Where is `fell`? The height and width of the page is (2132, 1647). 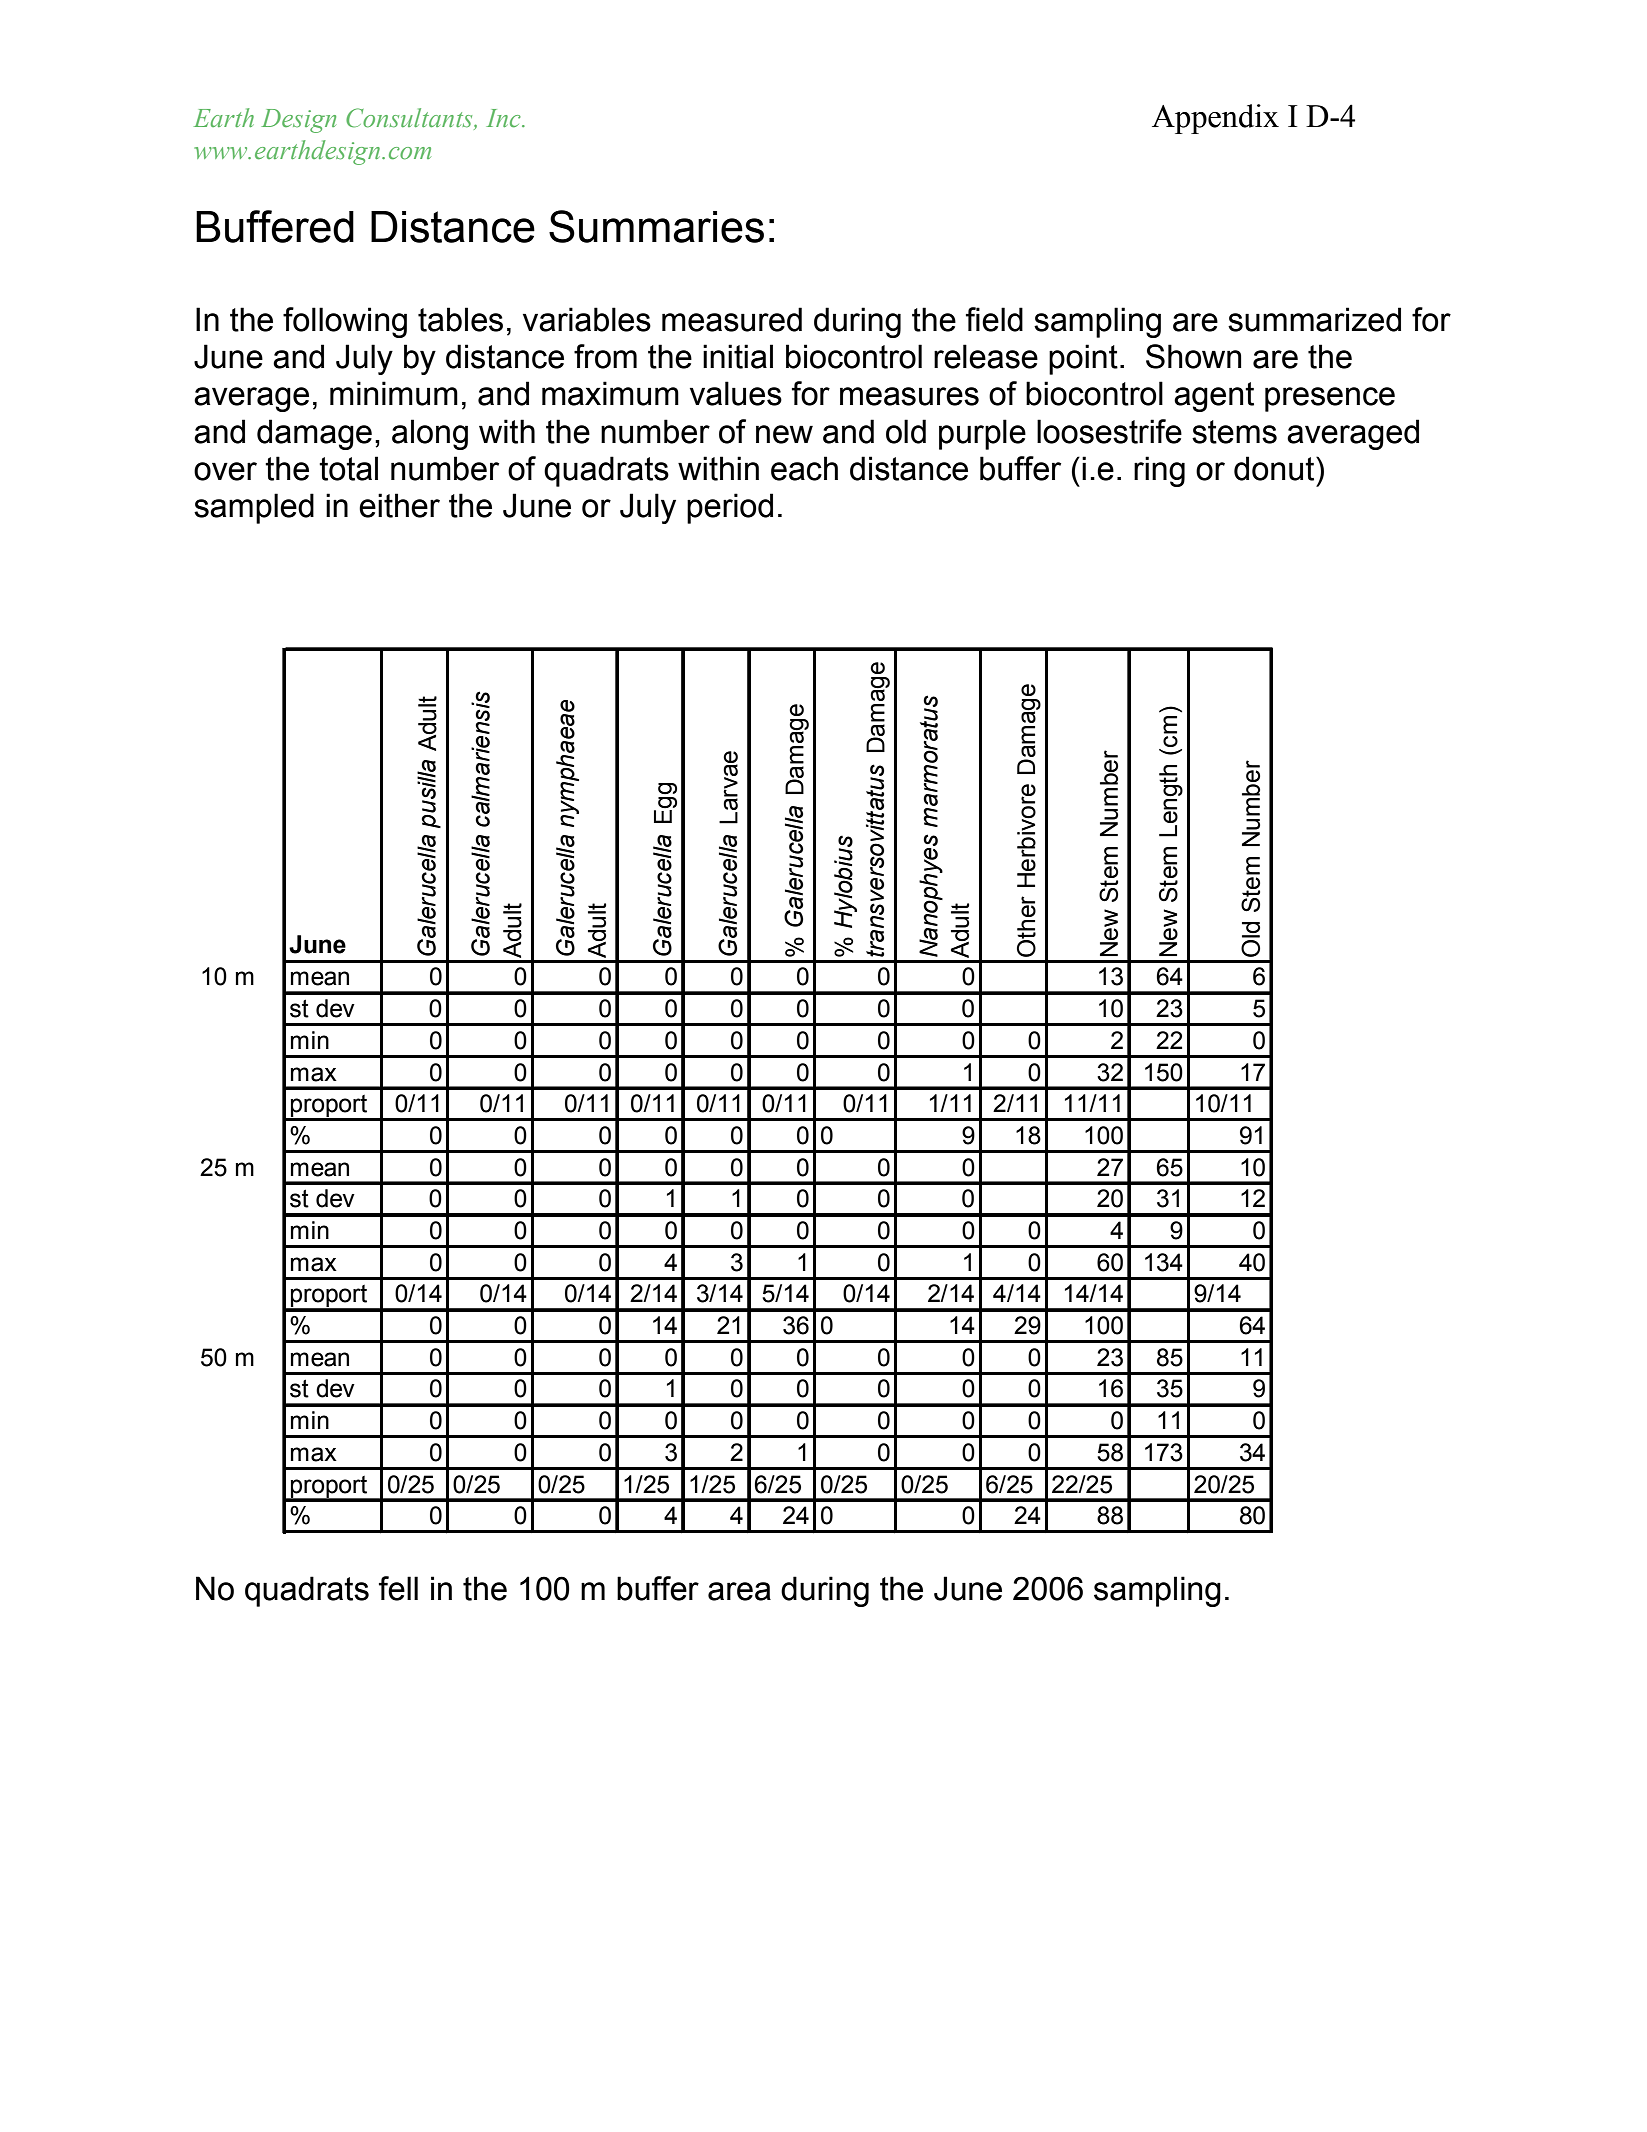
fell is located at coordinates (398, 1588).
